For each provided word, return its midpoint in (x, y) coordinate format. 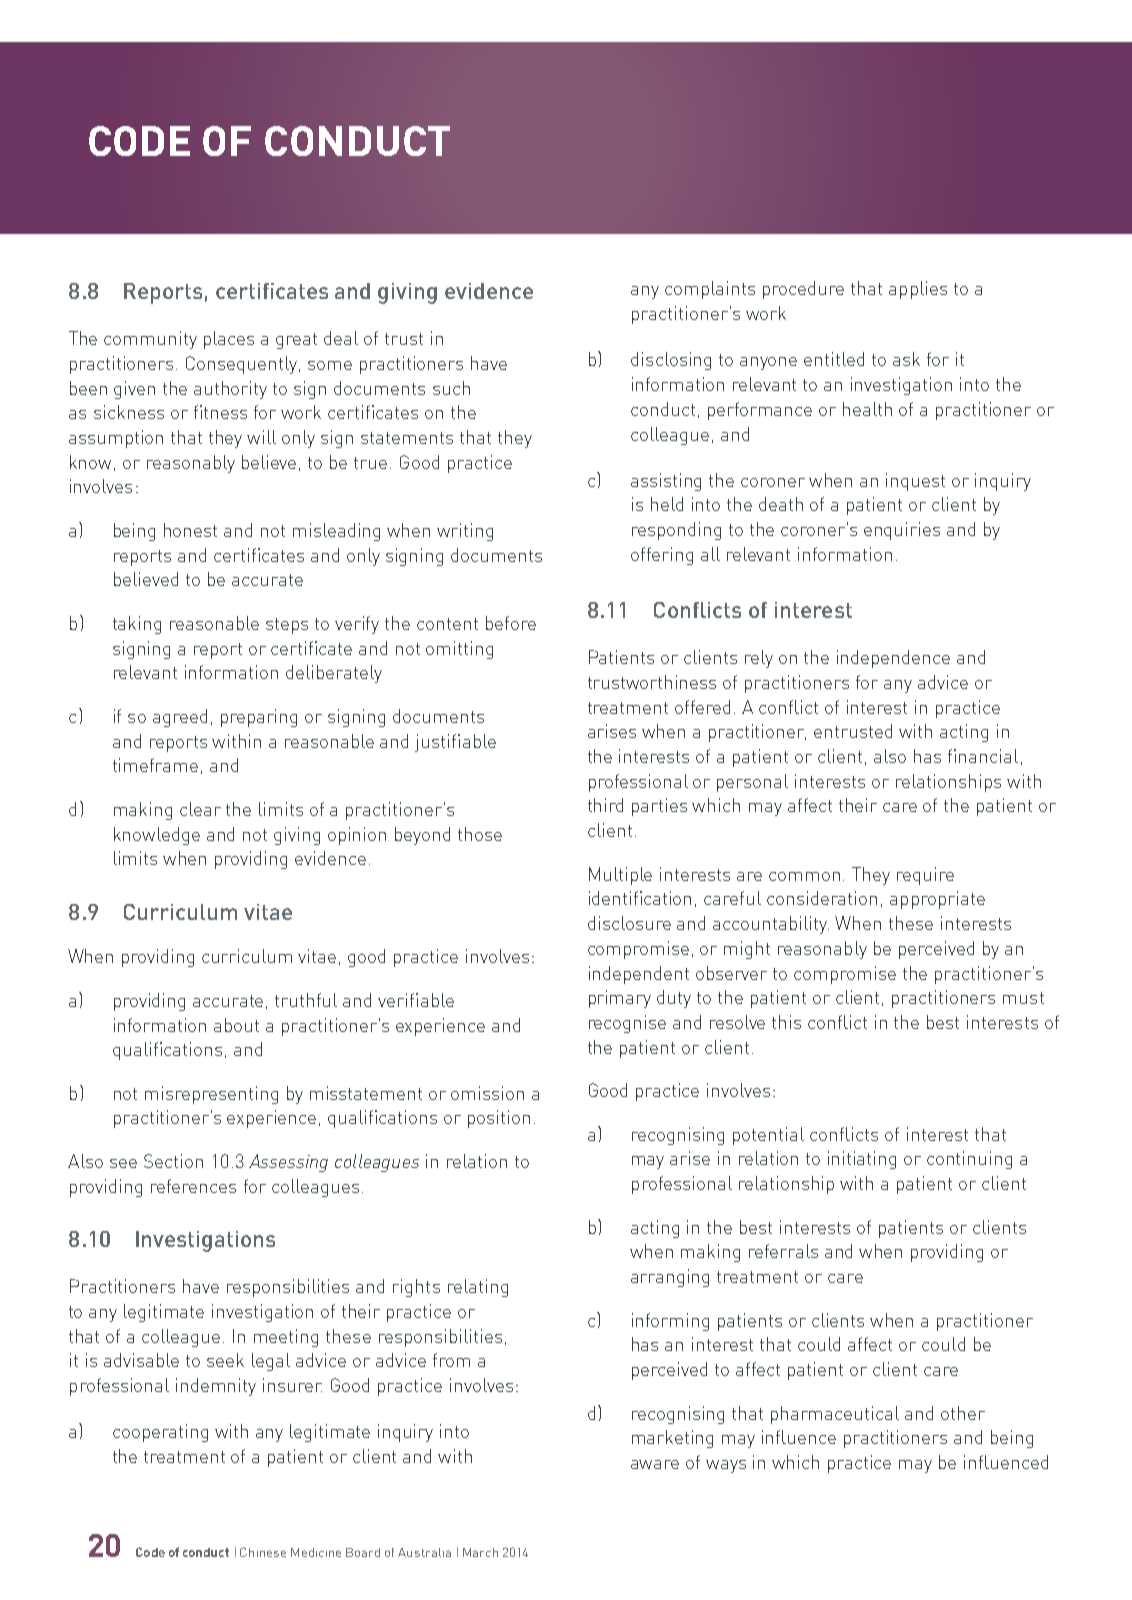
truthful (306, 1000)
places (229, 340)
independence (893, 659)
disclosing (671, 361)
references (193, 1186)
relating (478, 1288)
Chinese (263, 1552)
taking (137, 625)
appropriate (937, 900)
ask (906, 359)
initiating (862, 1160)
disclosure (629, 923)
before (511, 623)
